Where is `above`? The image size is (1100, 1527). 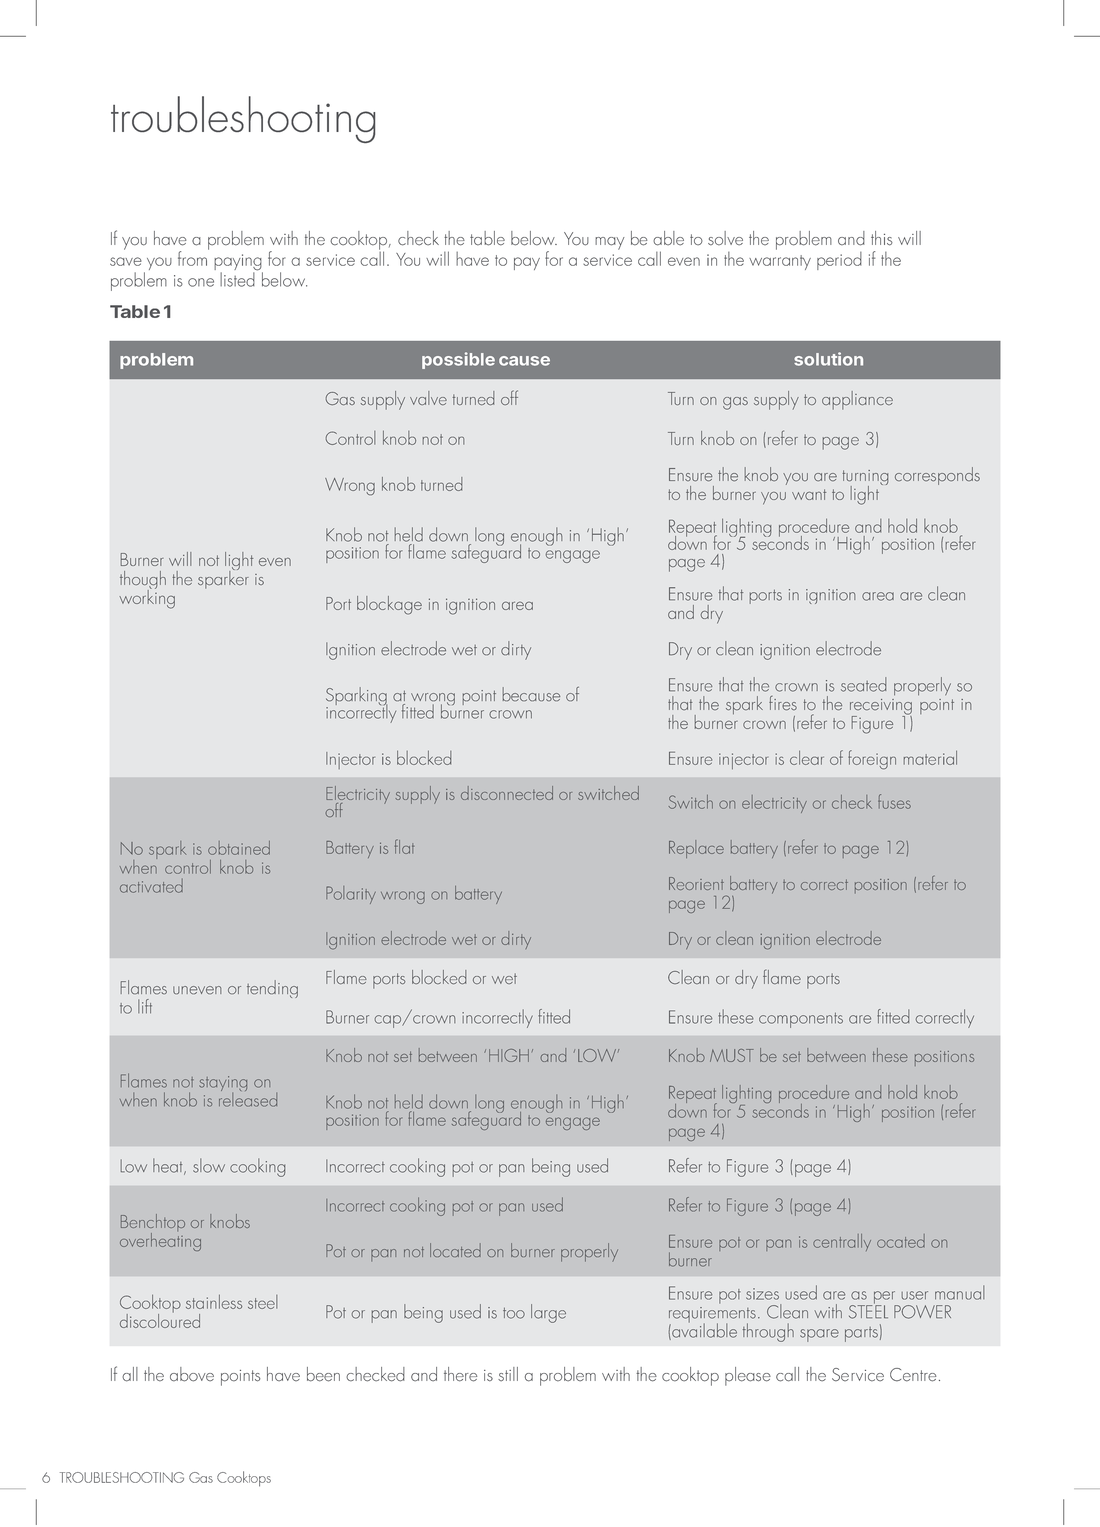 above is located at coordinates (192, 1374).
